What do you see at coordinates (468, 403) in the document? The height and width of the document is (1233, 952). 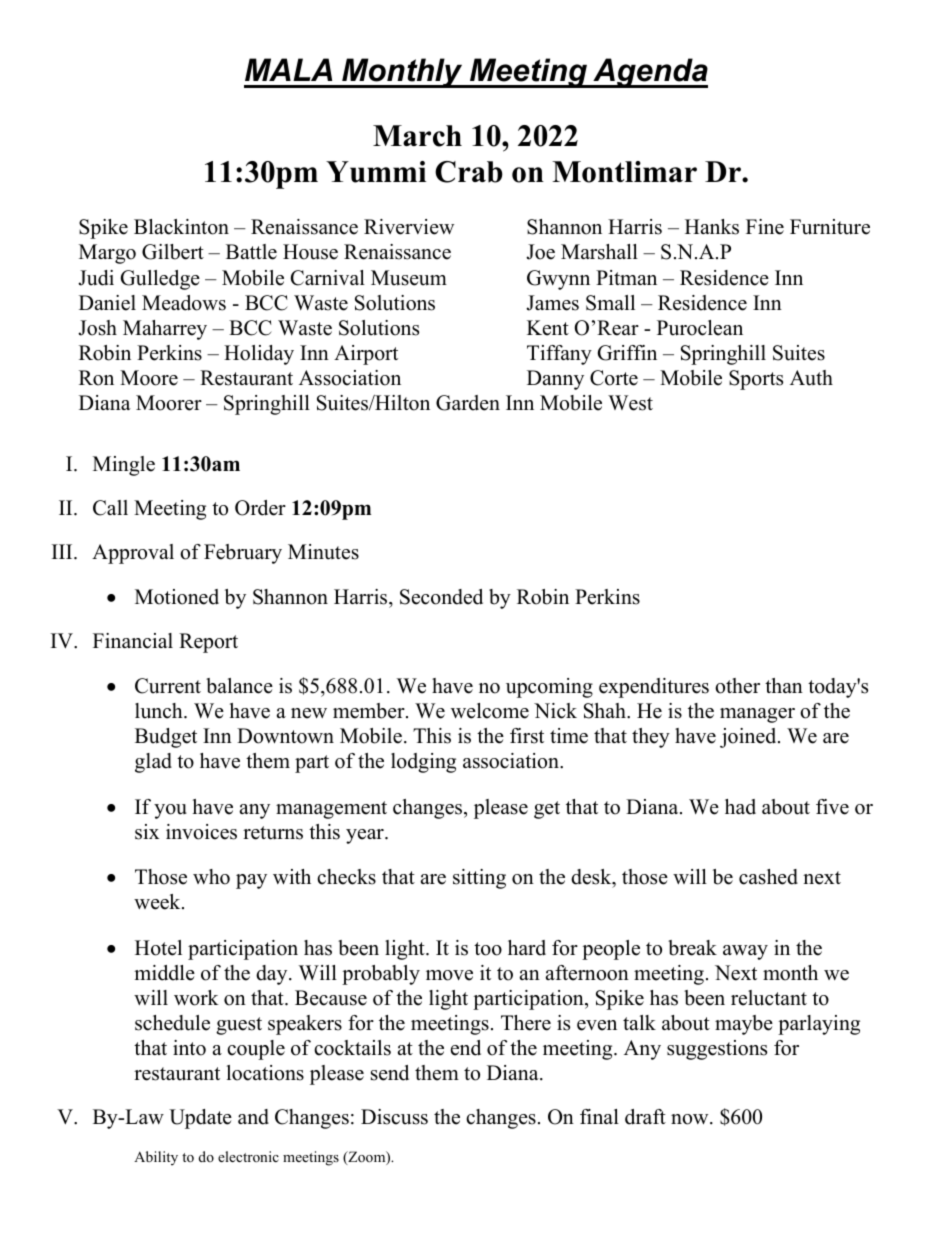 I see `Garden` at bounding box center [468, 403].
